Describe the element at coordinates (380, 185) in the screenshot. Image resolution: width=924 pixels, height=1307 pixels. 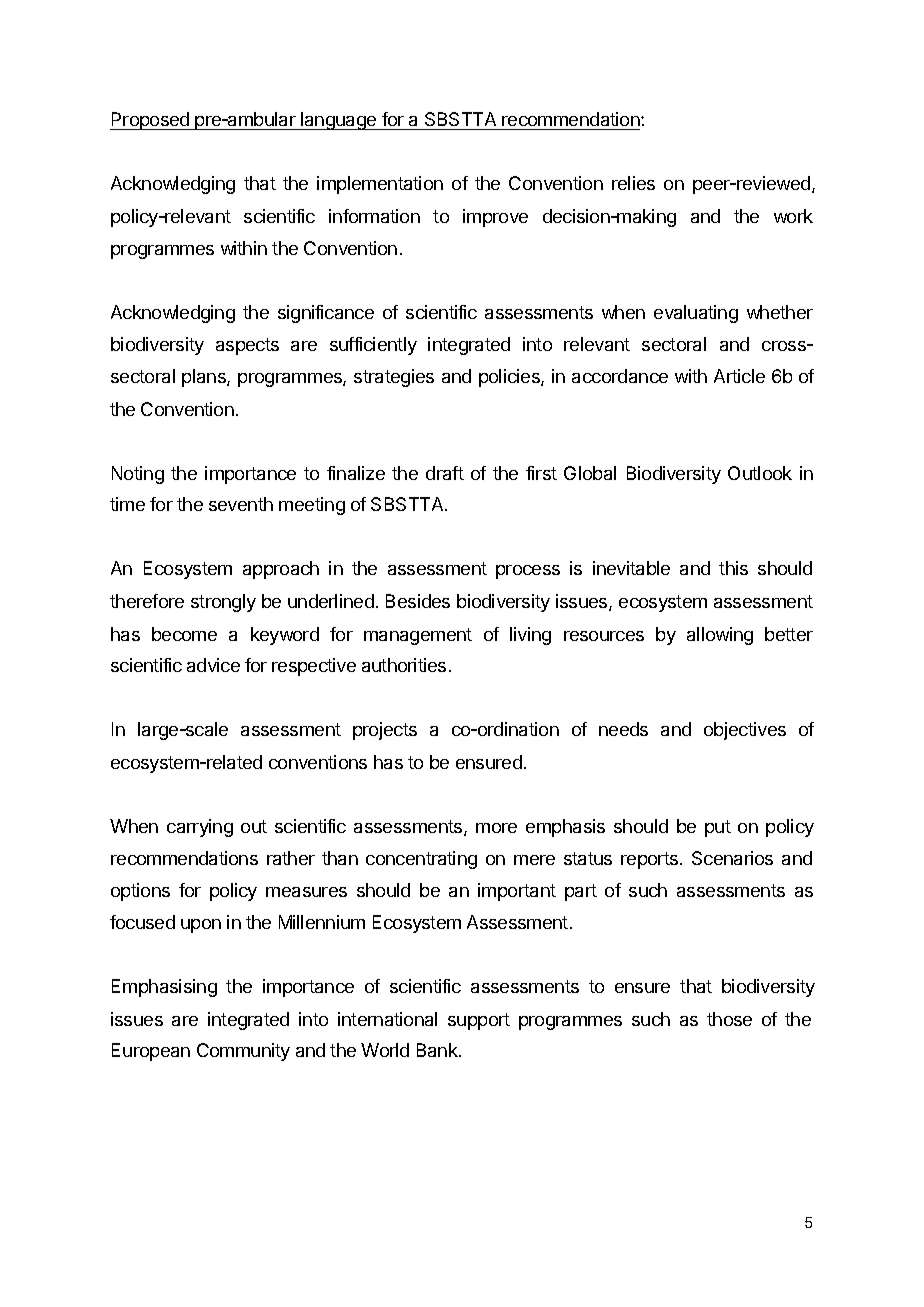
I see `implementation` at that location.
